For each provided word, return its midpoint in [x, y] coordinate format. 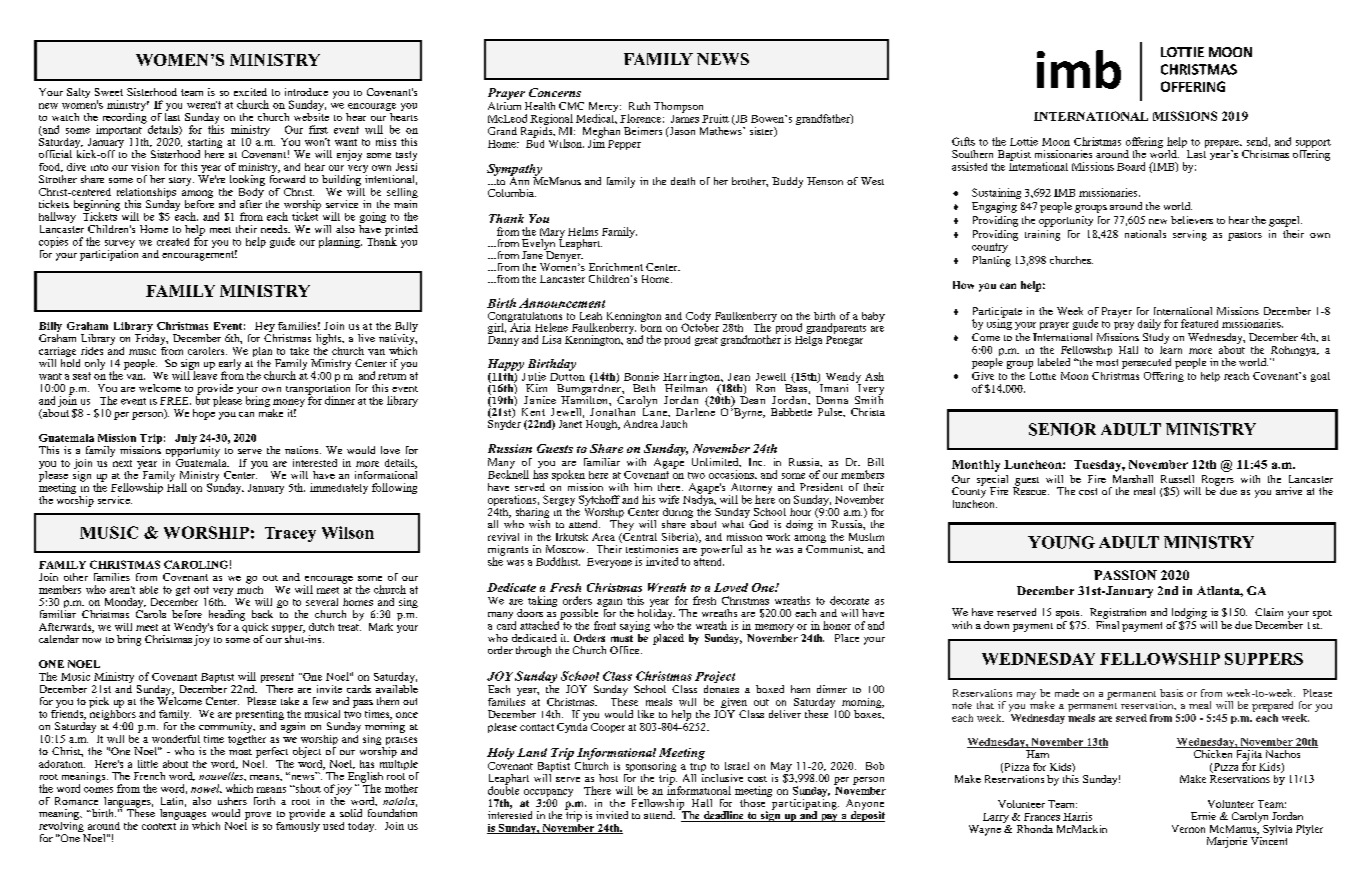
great [706, 341]
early [230, 365]
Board [1131, 166]
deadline [724, 816]
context [159, 826]
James [685, 117]
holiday [655, 614]
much [250, 588]
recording [125, 117]
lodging [1189, 613]
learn [1171, 348]
